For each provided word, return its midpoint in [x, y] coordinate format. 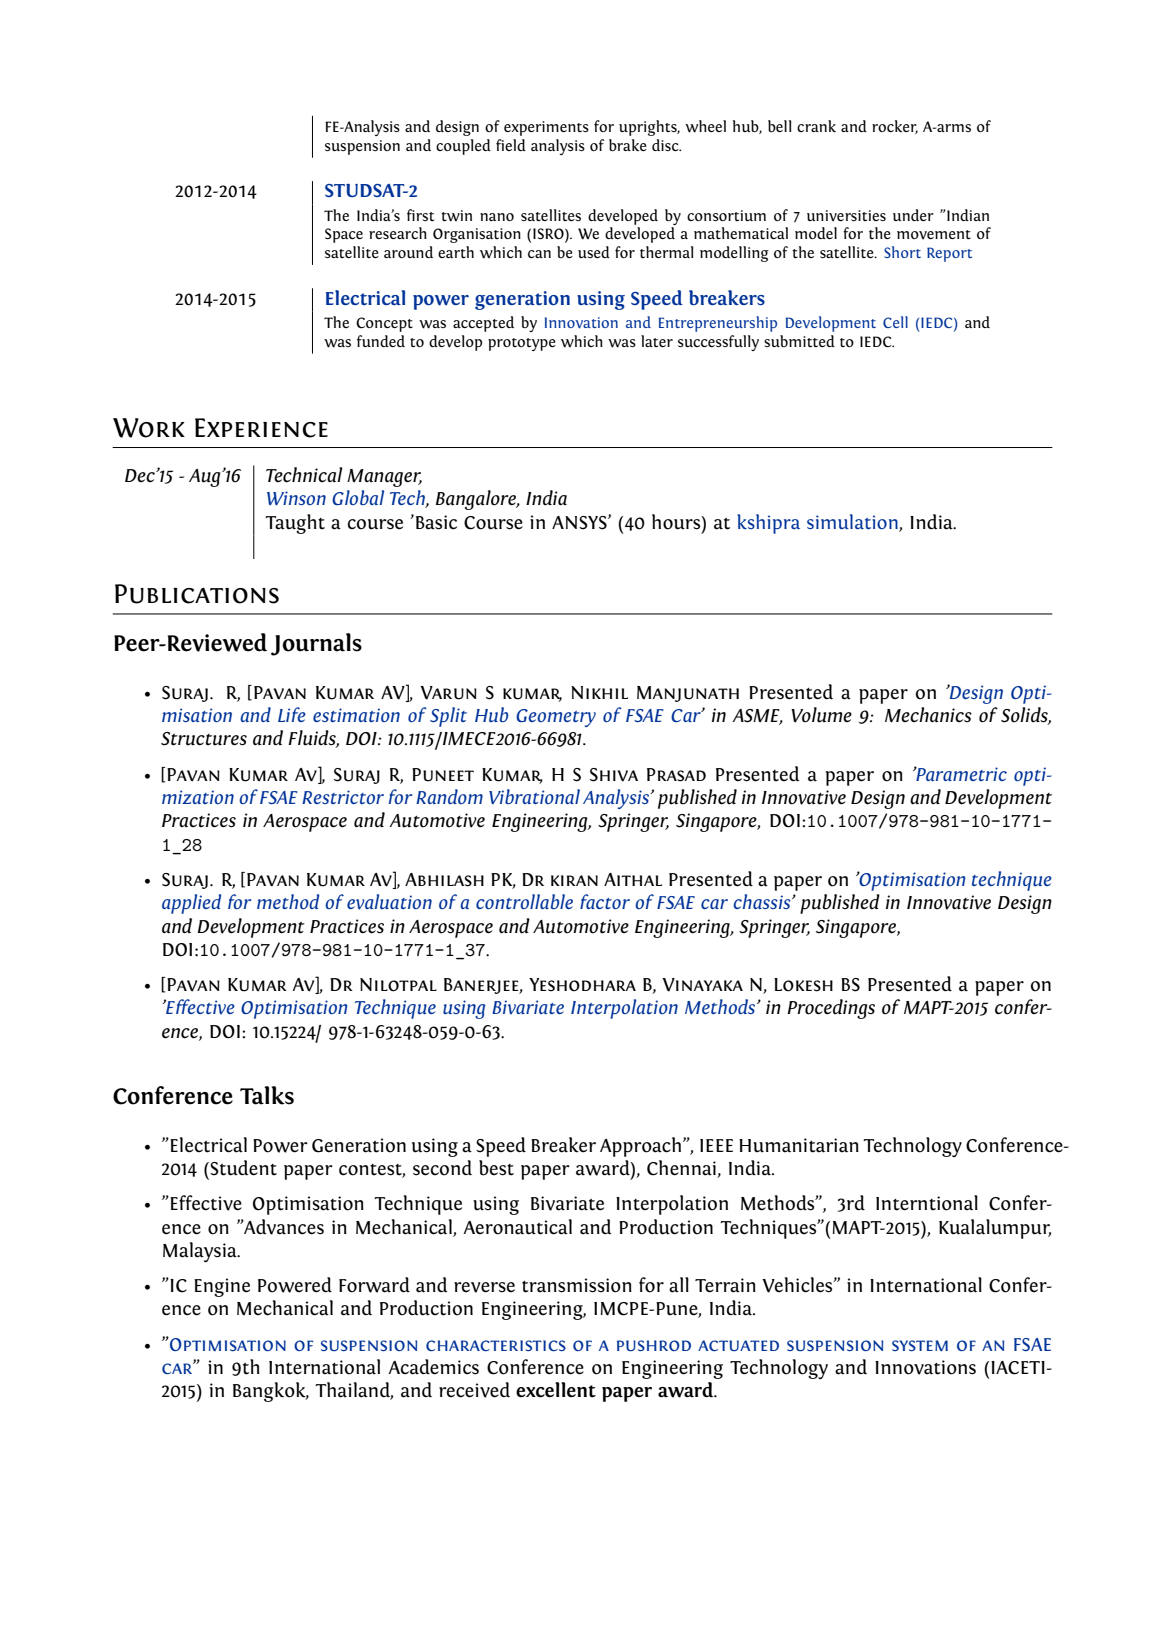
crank [816, 126]
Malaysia [201, 1252]
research [398, 233]
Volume [821, 715]
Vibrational [534, 796]
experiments [546, 128]
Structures [204, 739]
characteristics [496, 1345]
